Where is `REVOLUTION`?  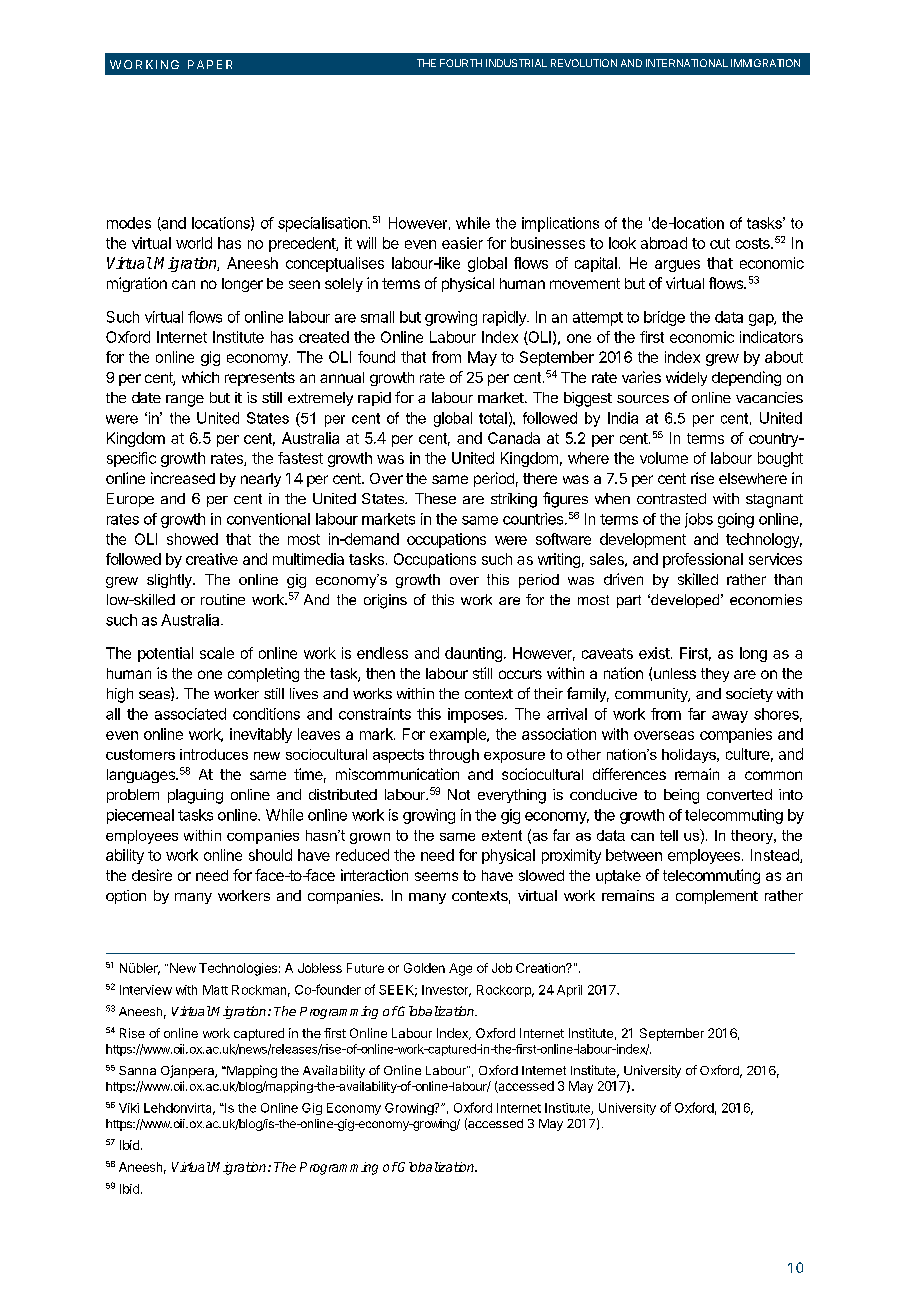 REVOLUTION is located at coordinates (584, 63).
